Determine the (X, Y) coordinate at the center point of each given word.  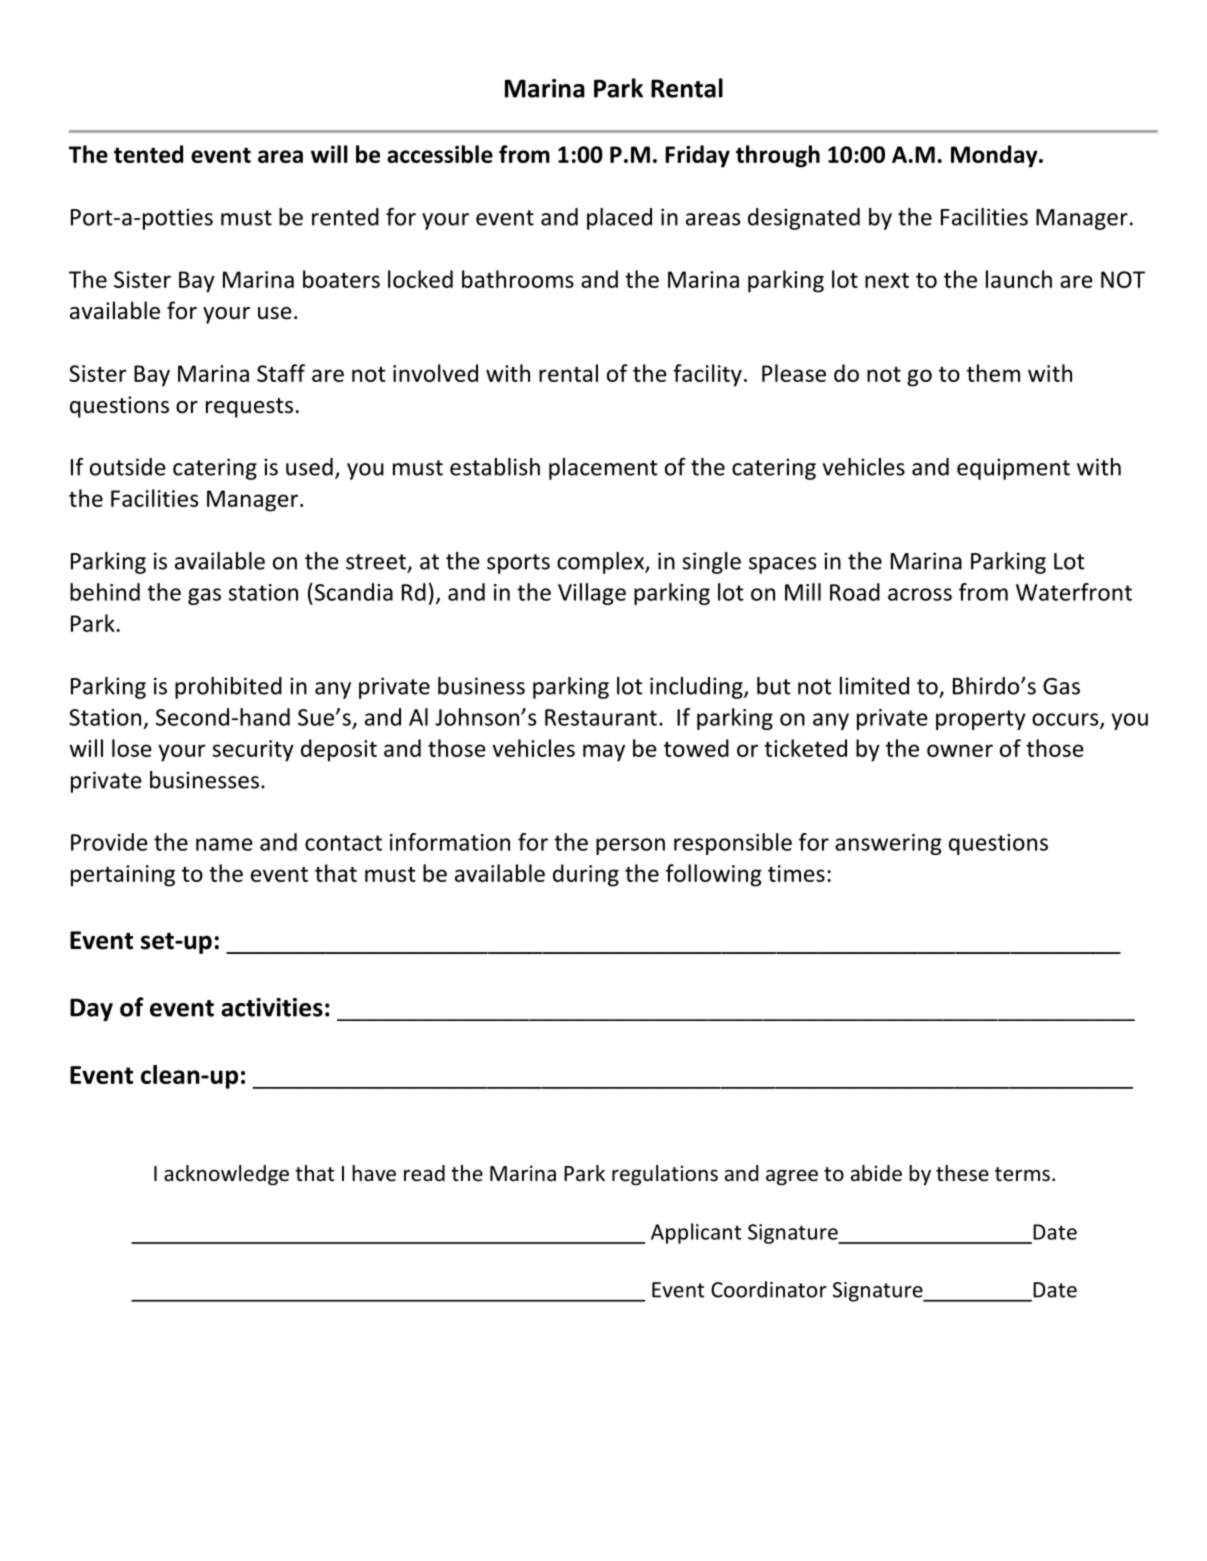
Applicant (696, 1233)
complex (601, 563)
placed (619, 219)
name (224, 844)
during (586, 875)
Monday (995, 156)
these (962, 1173)
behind (105, 592)
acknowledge (226, 1175)
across (920, 594)
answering (888, 844)
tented (148, 154)
